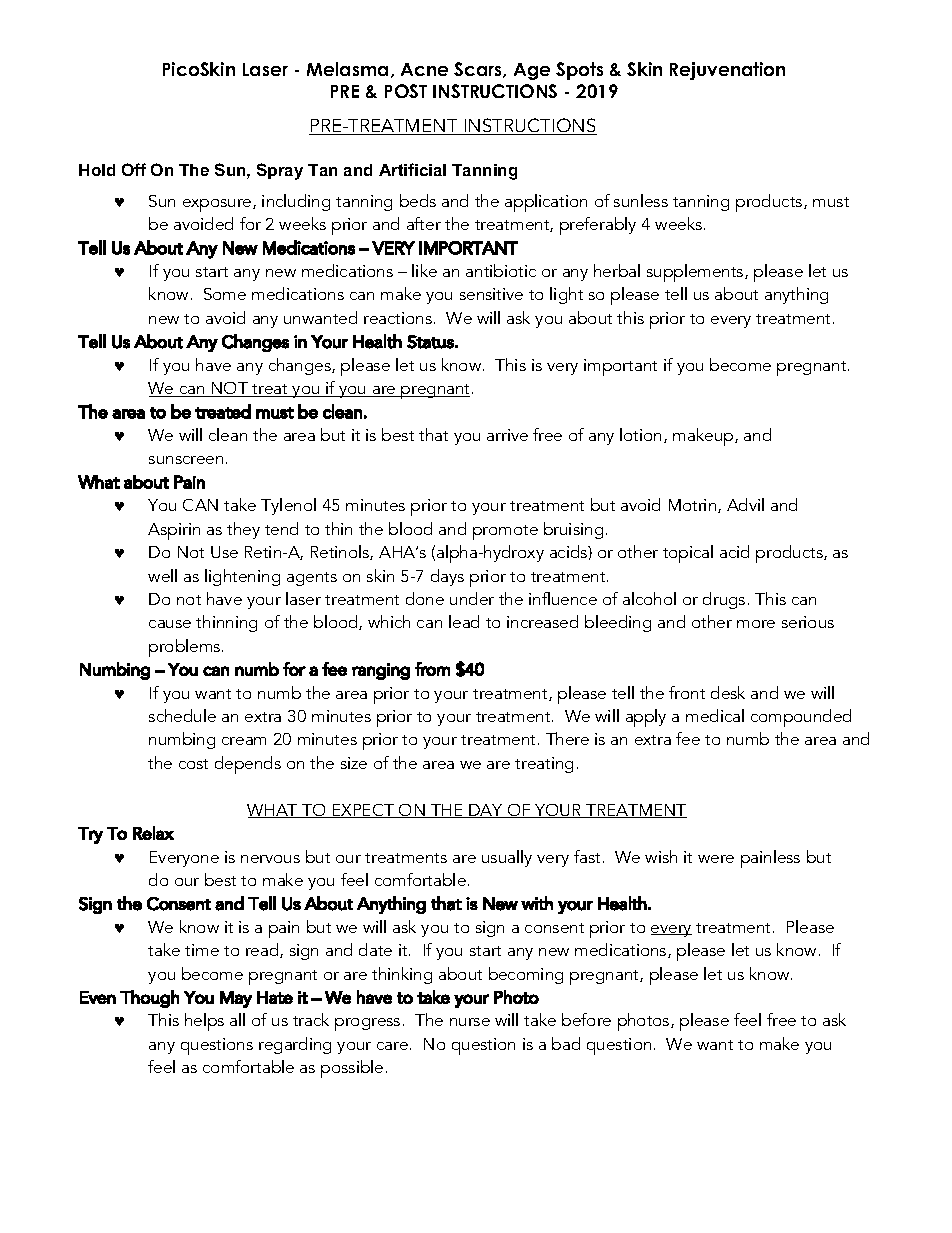  I want to click on Off, so click(134, 169).
